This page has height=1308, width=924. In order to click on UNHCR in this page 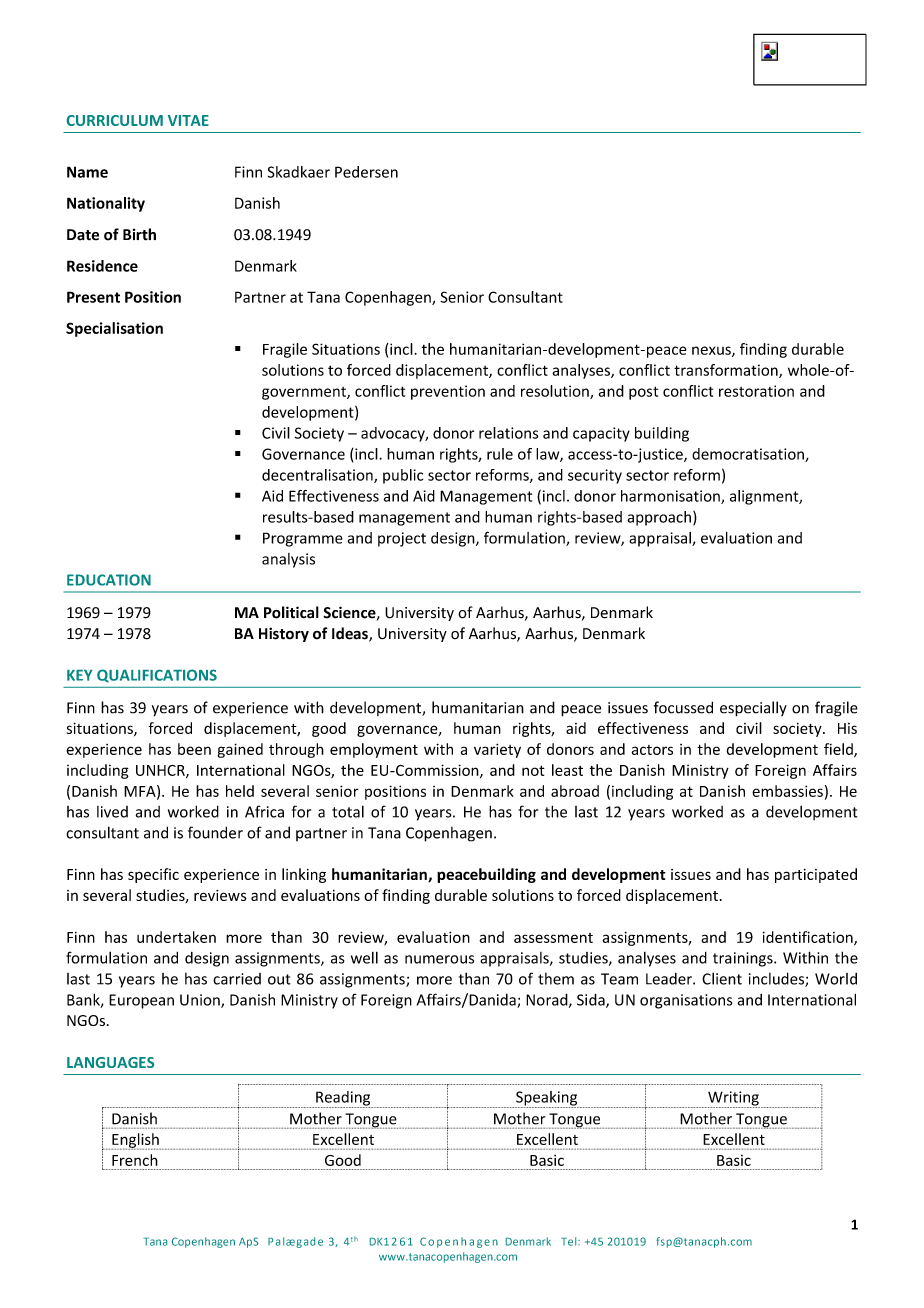, I will do `click(161, 771)`.
